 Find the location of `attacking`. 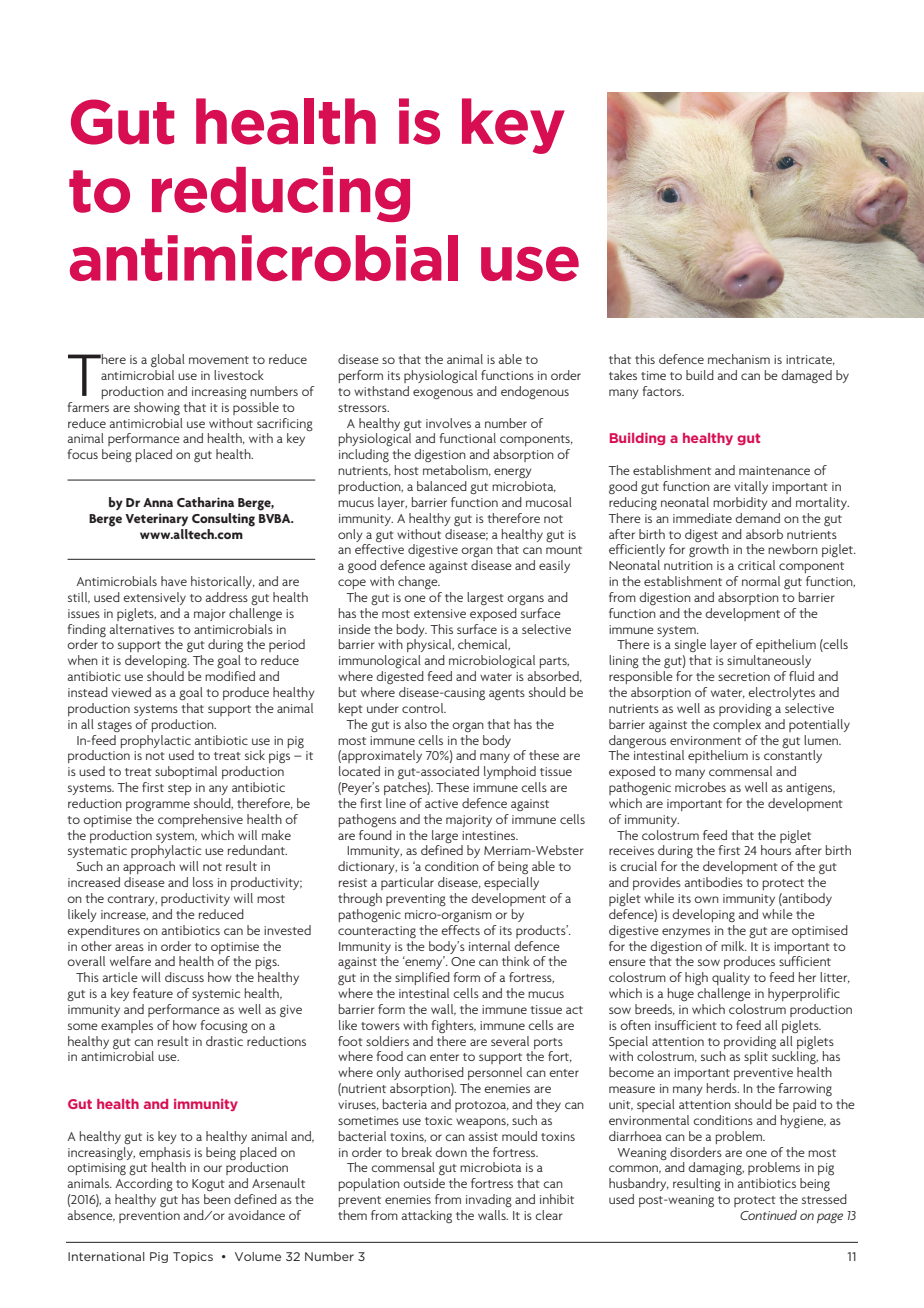

attacking is located at coordinates (427, 1216).
